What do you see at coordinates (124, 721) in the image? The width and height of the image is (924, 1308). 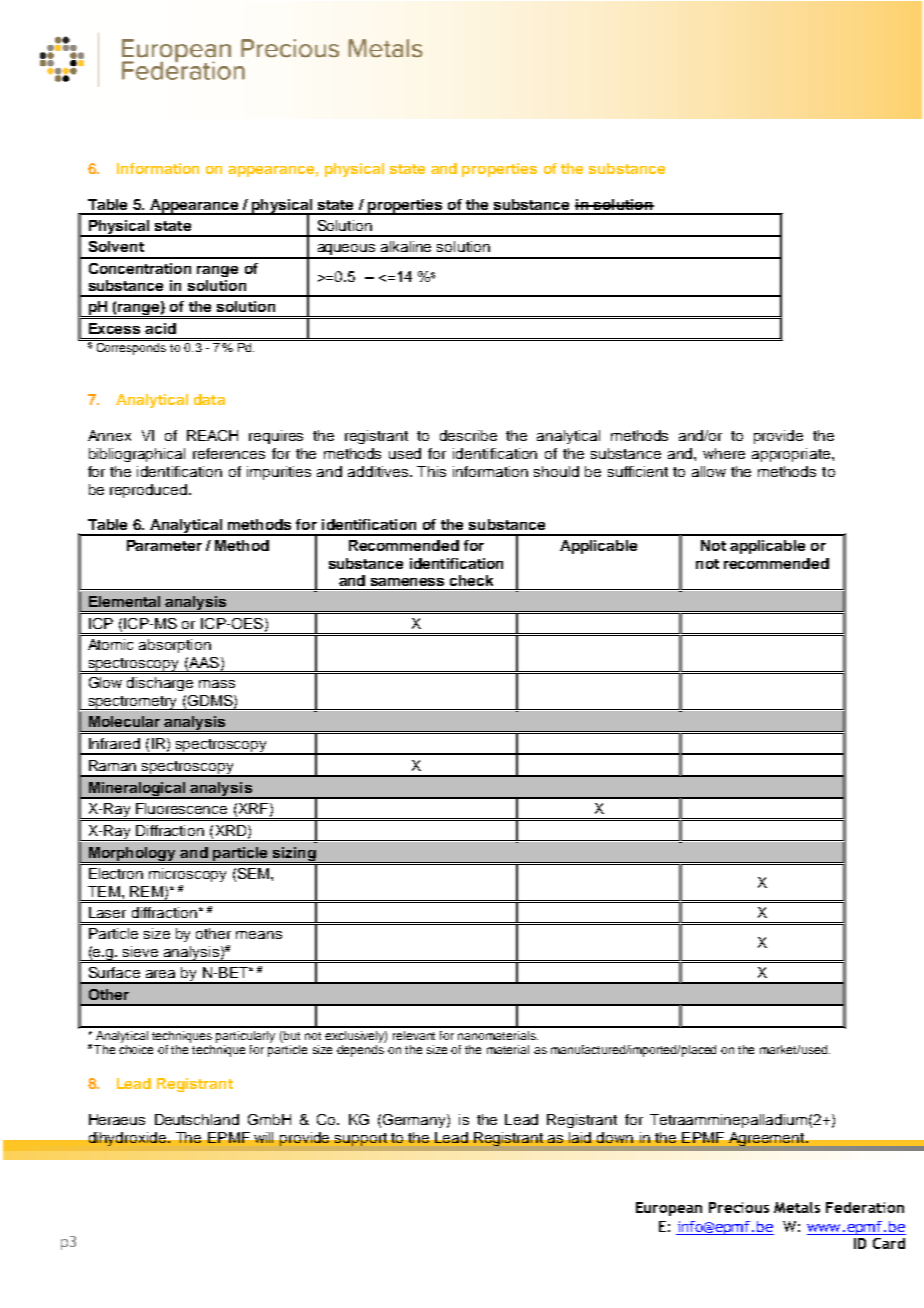 I see `Molecular` at bounding box center [124, 721].
